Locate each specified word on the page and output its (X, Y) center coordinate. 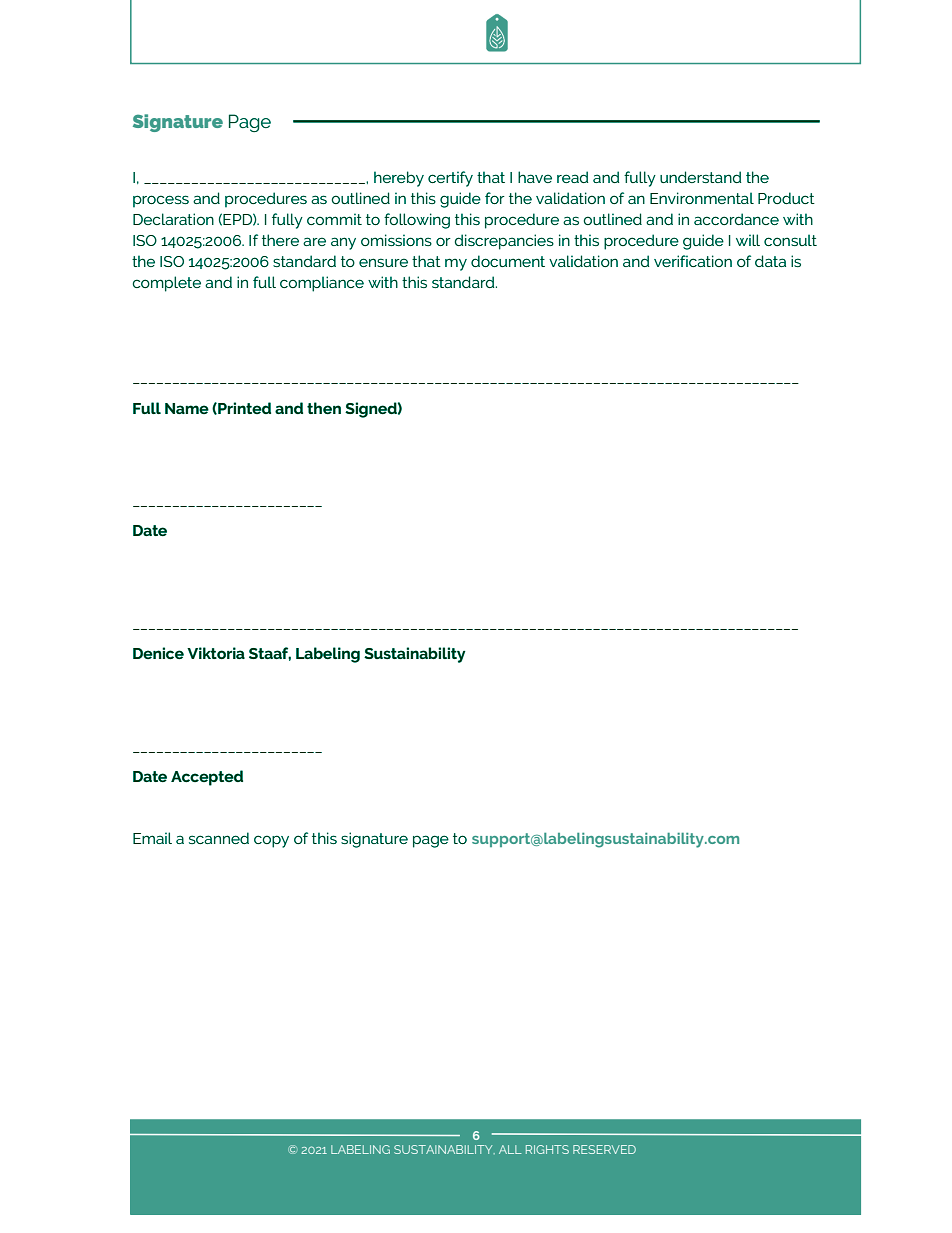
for (495, 198)
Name (187, 408)
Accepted (207, 778)
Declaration (173, 219)
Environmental (702, 198)
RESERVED (604, 1149)
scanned (219, 838)
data (770, 261)
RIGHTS (547, 1149)
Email (152, 838)
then (324, 408)
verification (693, 261)
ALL (510, 1149)
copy (271, 841)
